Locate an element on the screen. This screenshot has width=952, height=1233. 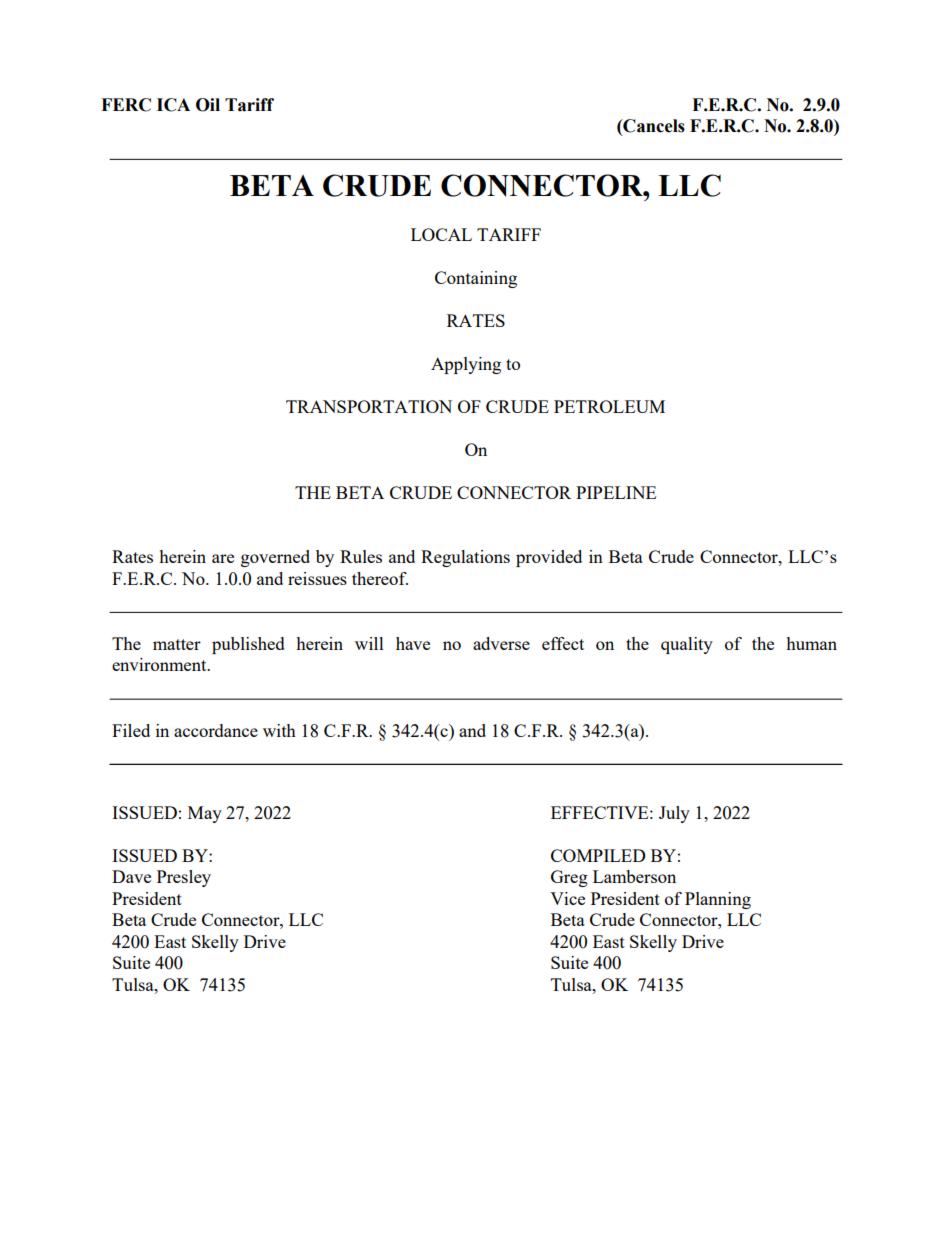
PIPELINE is located at coordinates (616, 492).
